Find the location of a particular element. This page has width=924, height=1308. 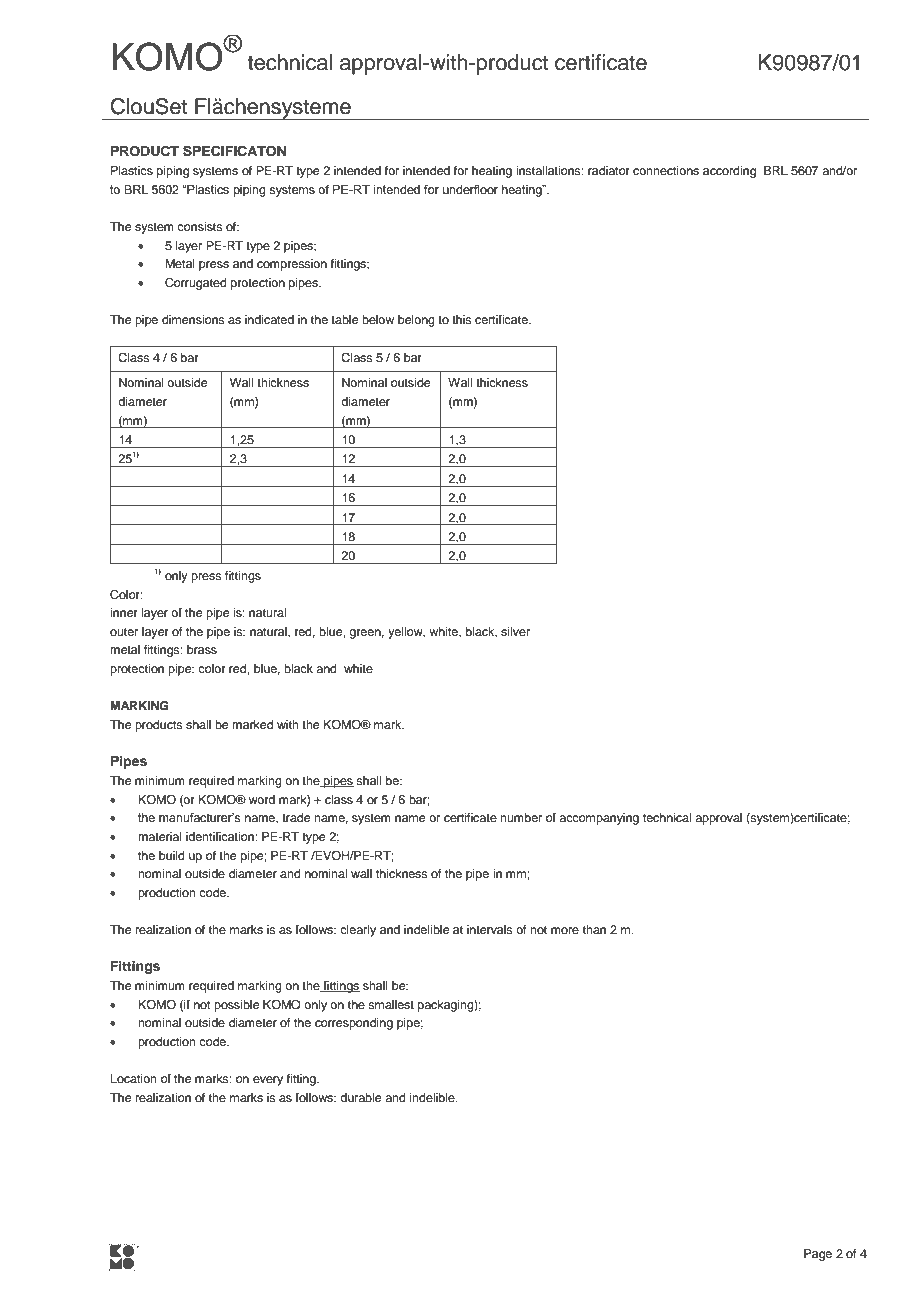

possible is located at coordinates (236, 1006).
